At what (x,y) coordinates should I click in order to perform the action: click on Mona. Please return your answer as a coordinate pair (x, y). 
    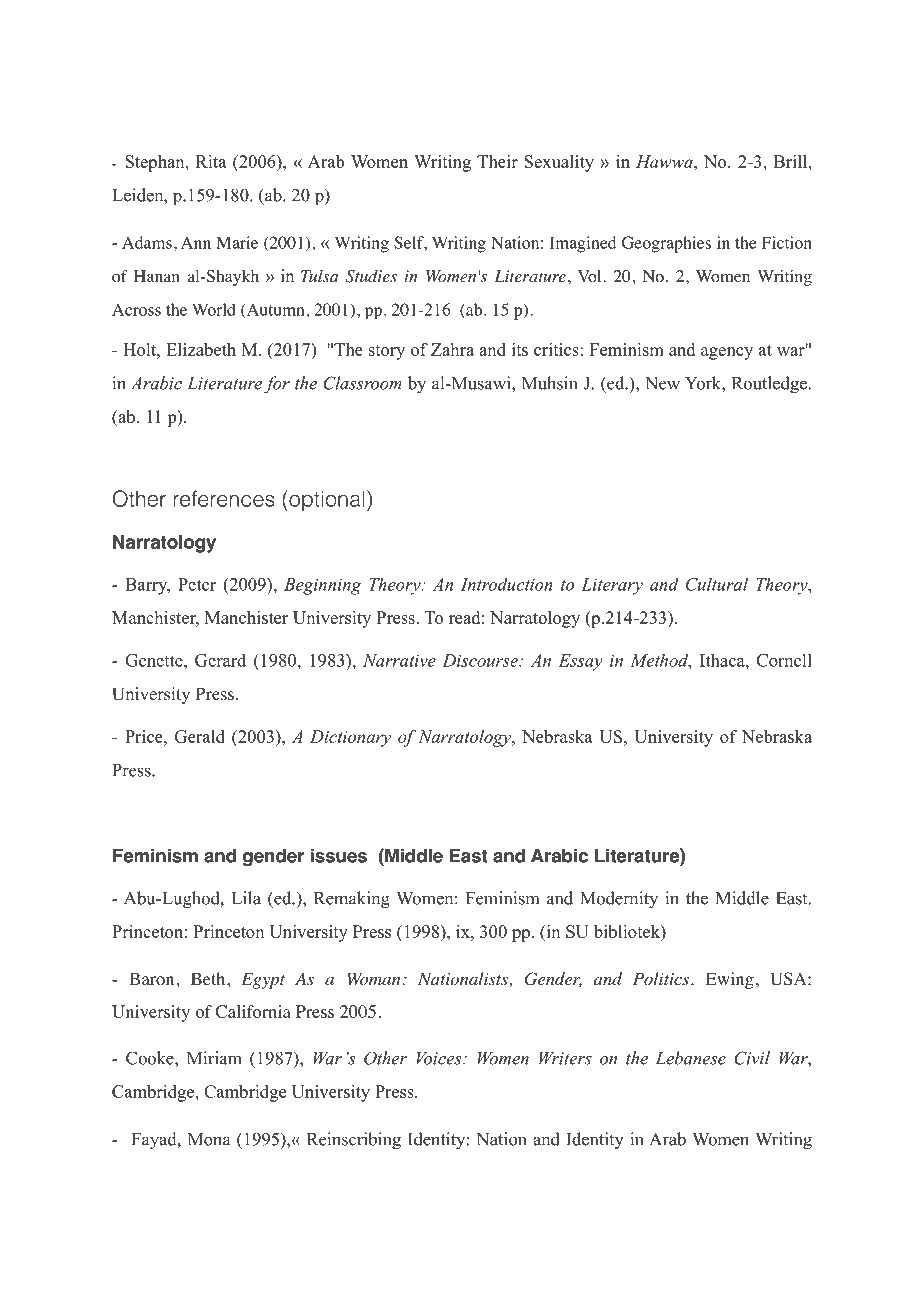
    Looking at the image, I should click on (209, 1139).
